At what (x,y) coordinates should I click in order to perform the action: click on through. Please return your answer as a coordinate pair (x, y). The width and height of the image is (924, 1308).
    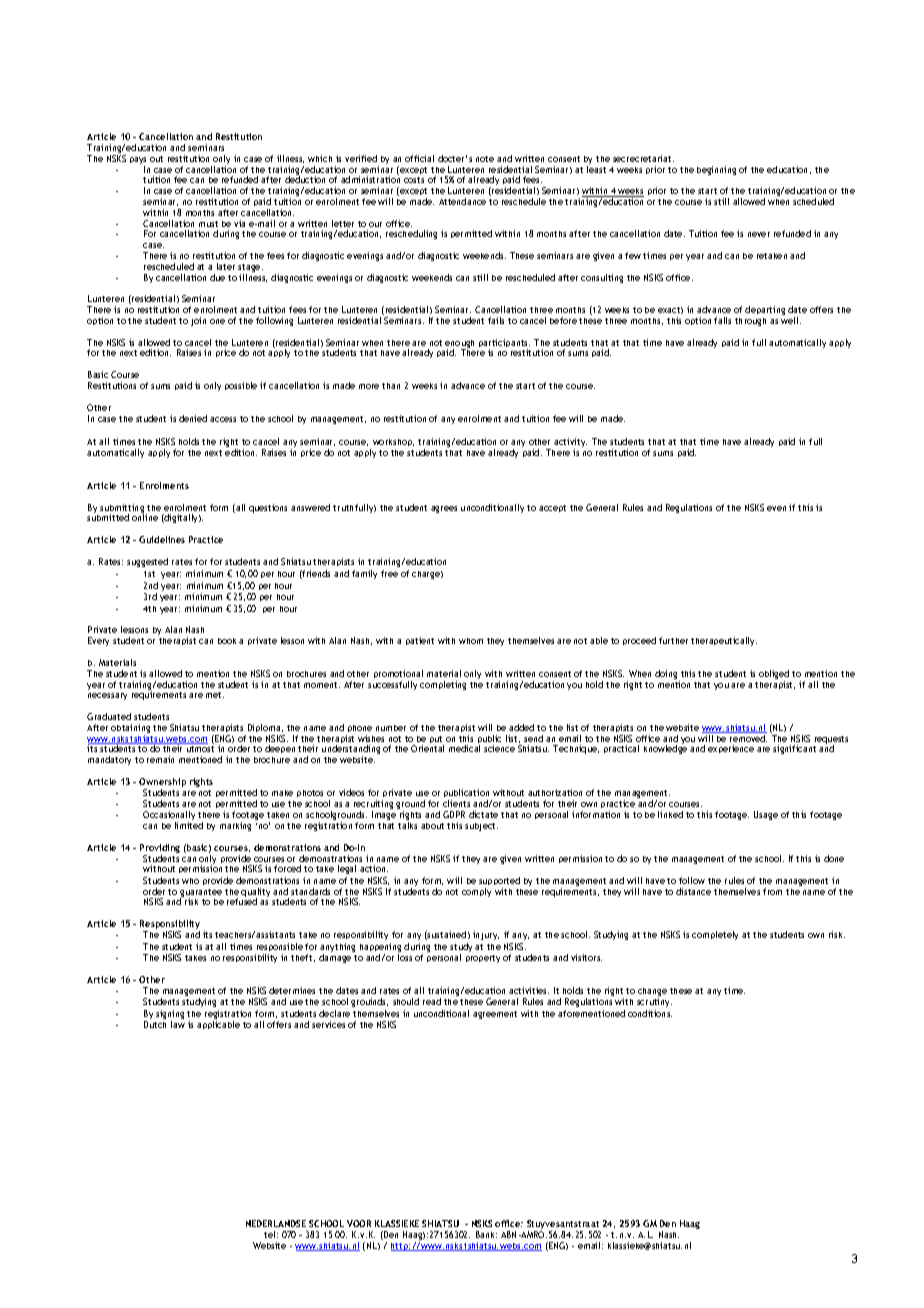
    Looking at the image, I should click on (750, 322).
